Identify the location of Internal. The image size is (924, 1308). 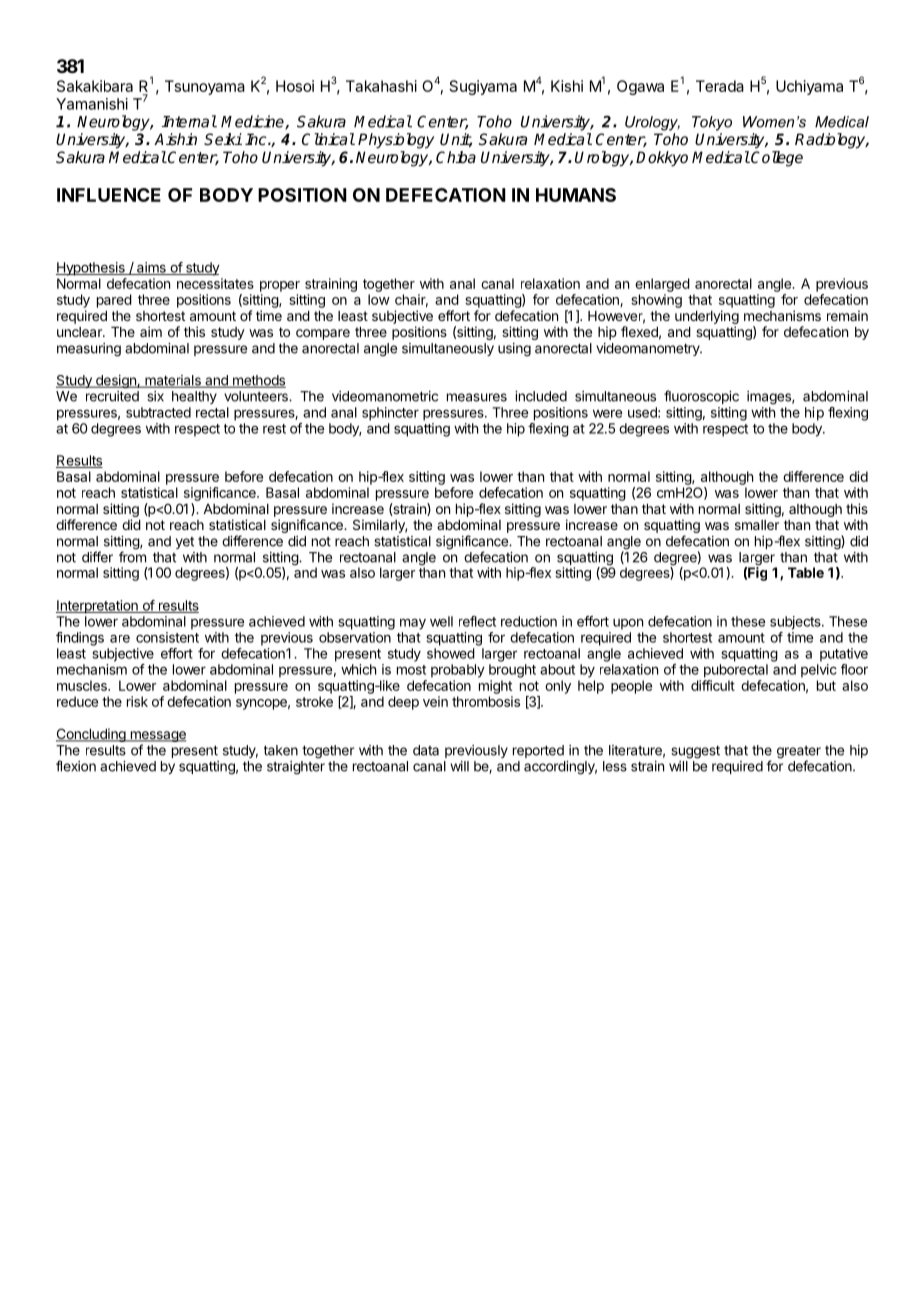
(189, 121).
